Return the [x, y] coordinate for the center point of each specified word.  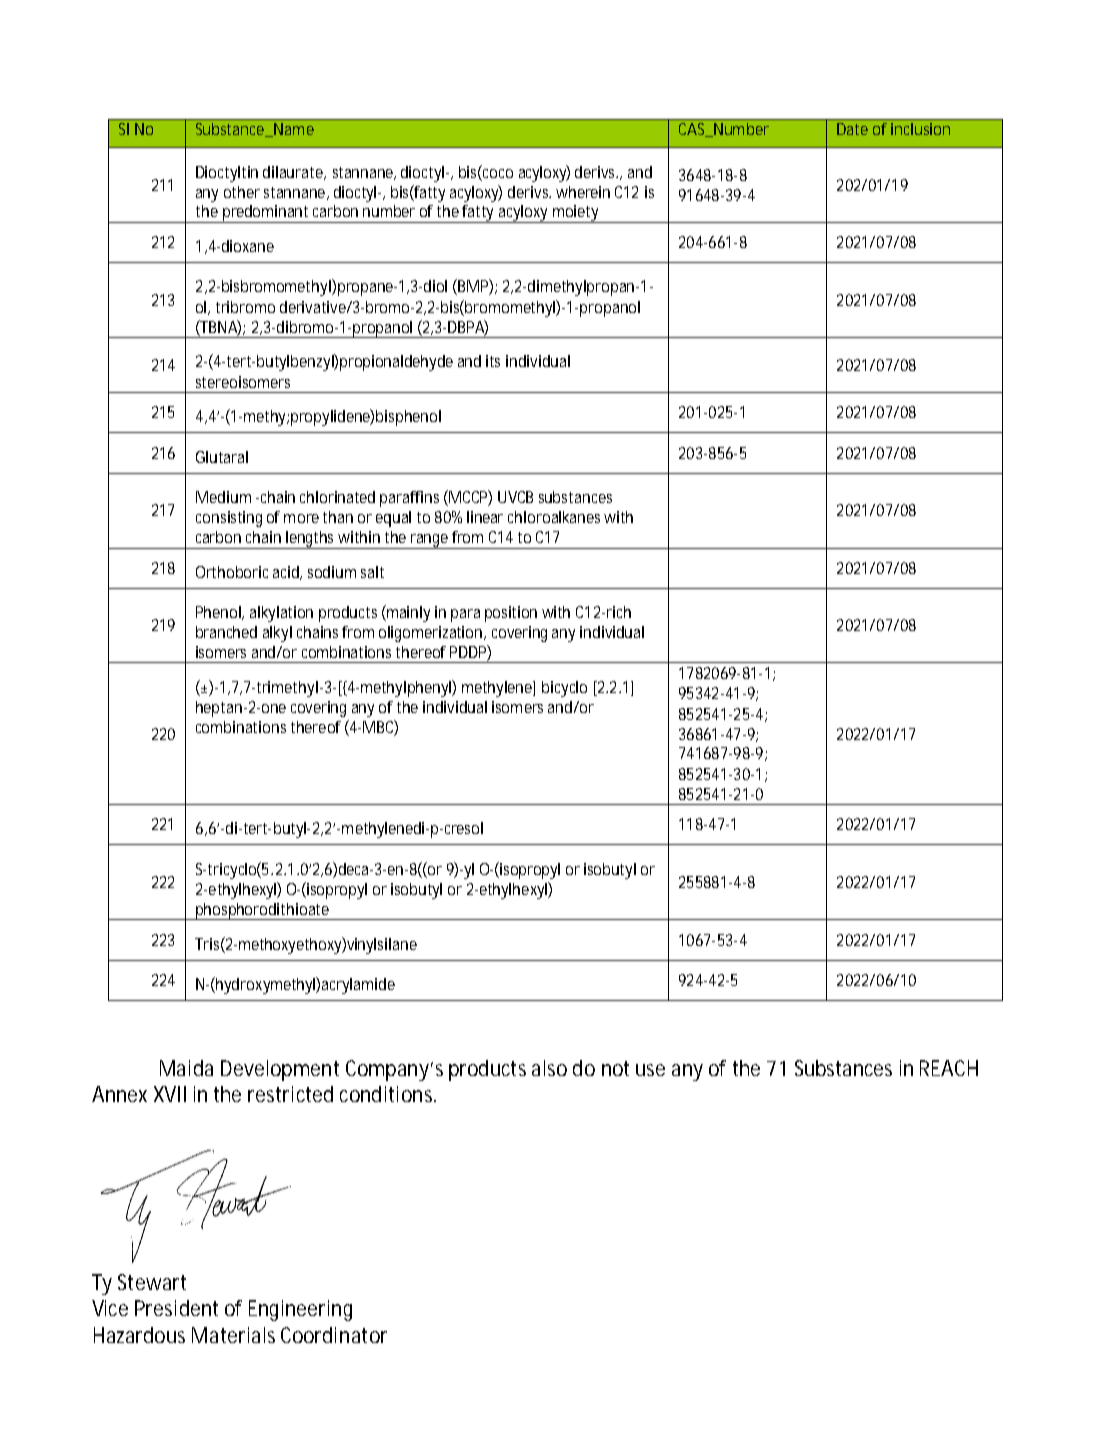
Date [852, 129]
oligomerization [432, 634]
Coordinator [334, 1335]
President [176, 1308]
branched [226, 632]
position [511, 614]
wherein [583, 192]
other [242, 192]
